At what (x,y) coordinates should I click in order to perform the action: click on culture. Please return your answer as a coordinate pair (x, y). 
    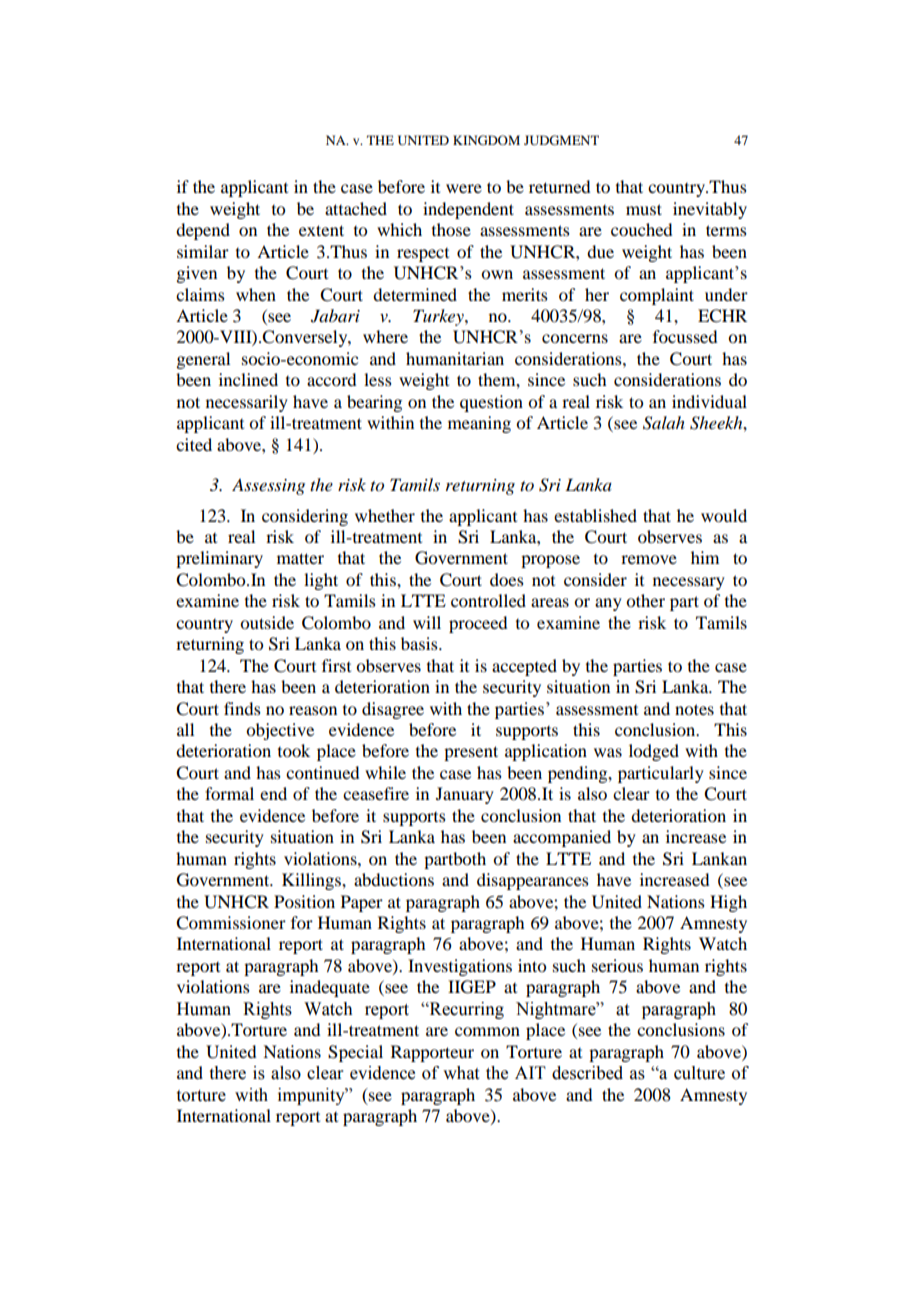
    Looking at the image, I should click on (699, 1073).
